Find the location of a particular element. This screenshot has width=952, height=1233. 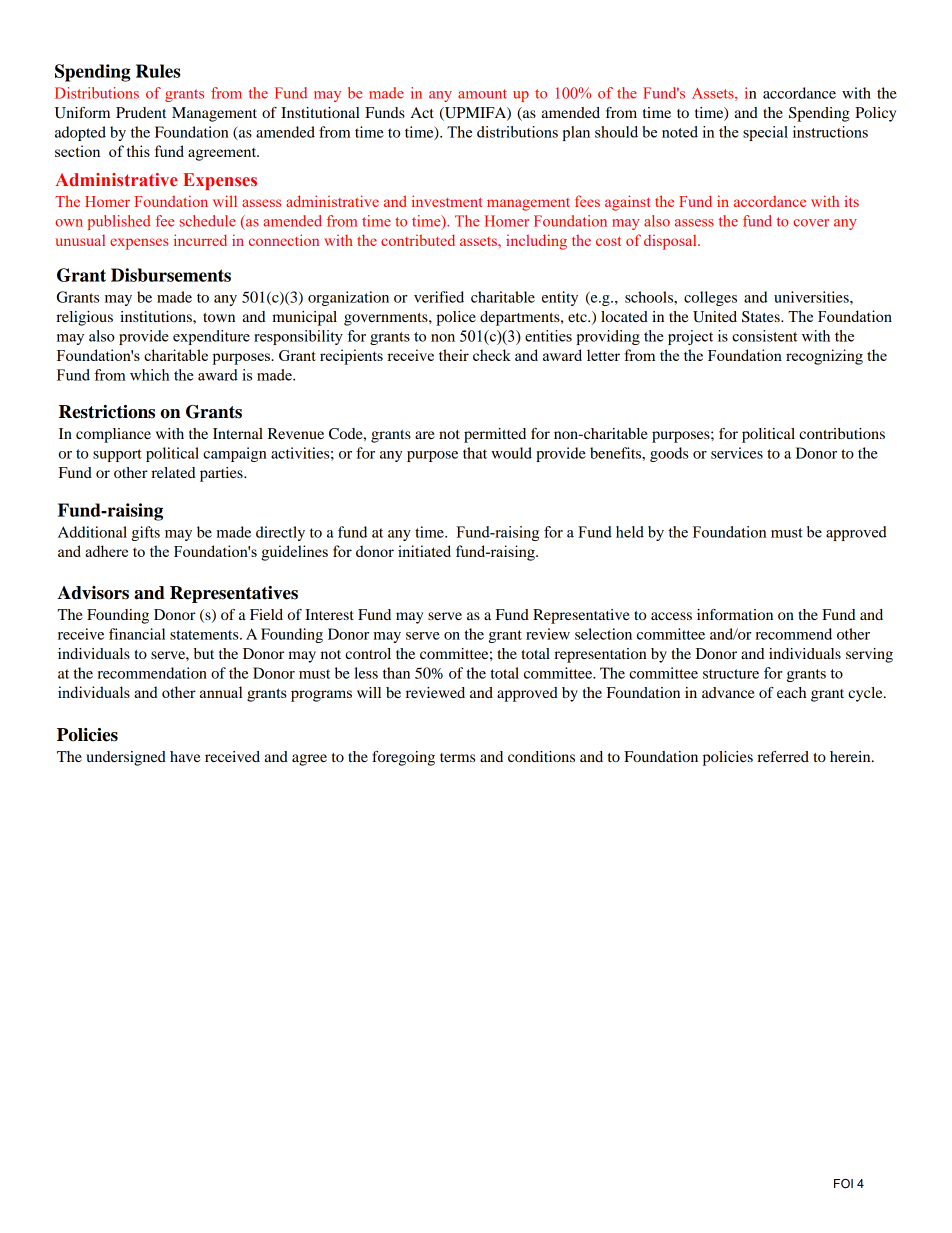

undersigned is located at coordinates (126, 758).
